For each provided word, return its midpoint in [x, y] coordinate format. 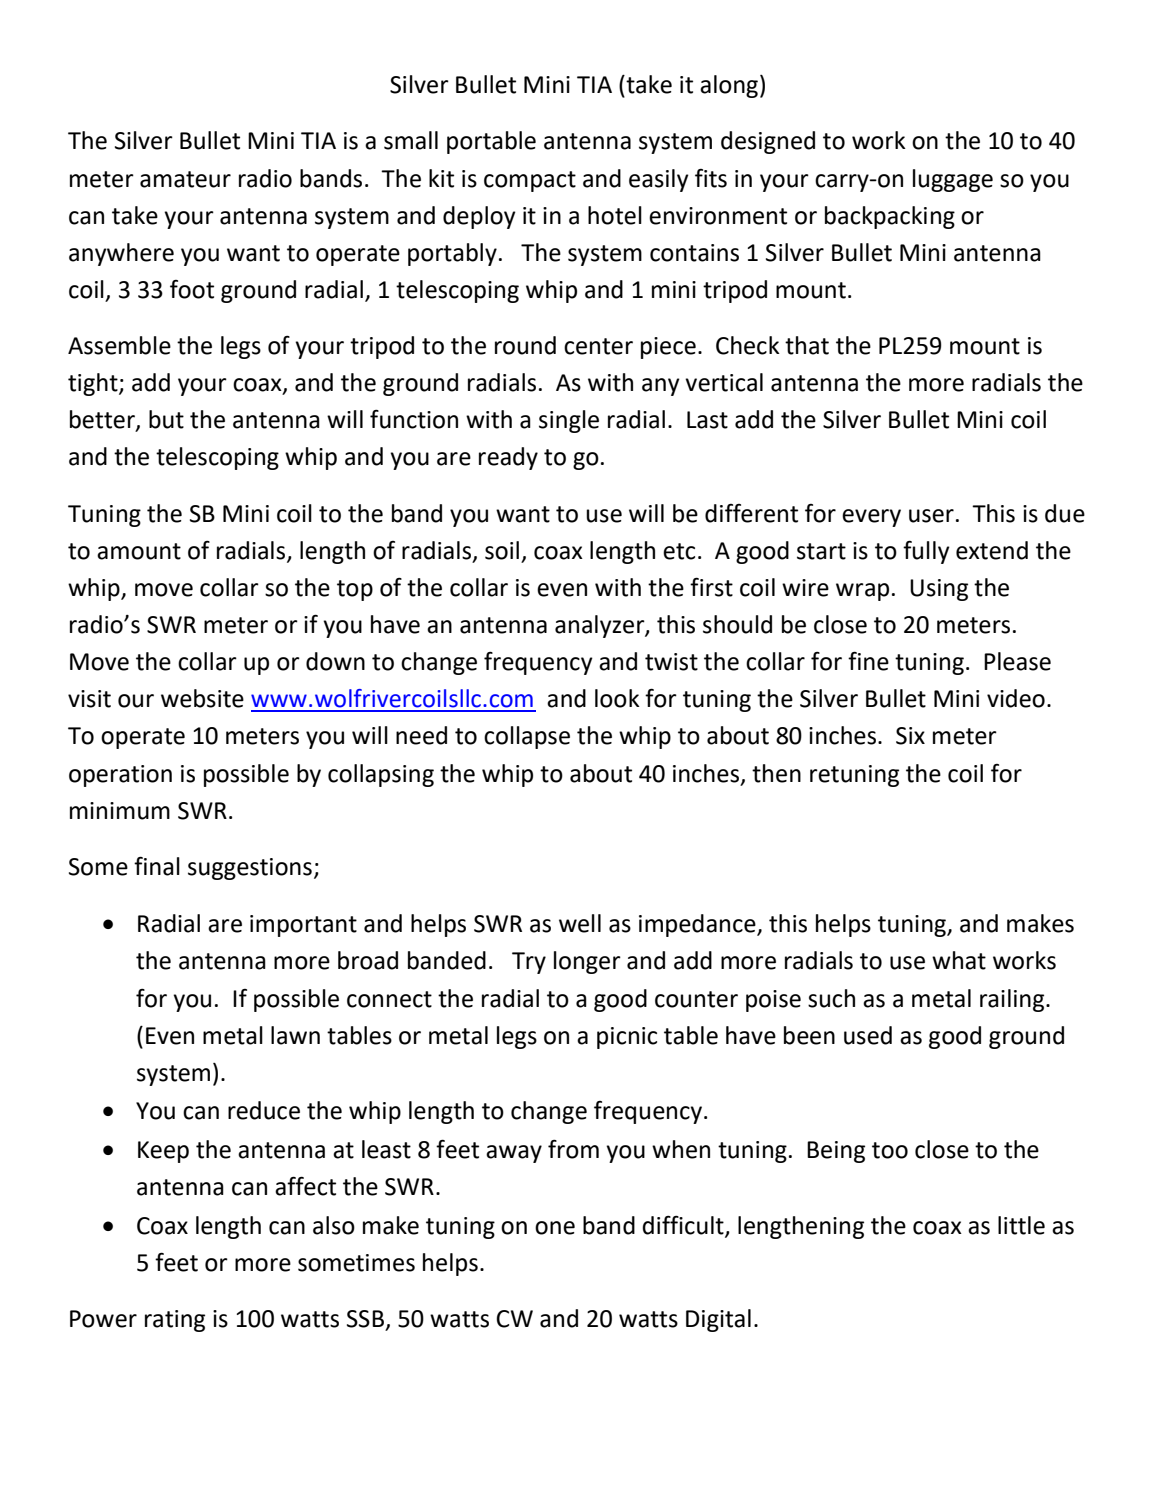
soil [502, 550]
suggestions [250, 869]
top [355, 590]
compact [530, 181]
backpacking [890, 217]
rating [175, 1321]
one [555, 1228]
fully [926, 552]
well [580, 923]
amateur [185, 179]
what [959, 960]
